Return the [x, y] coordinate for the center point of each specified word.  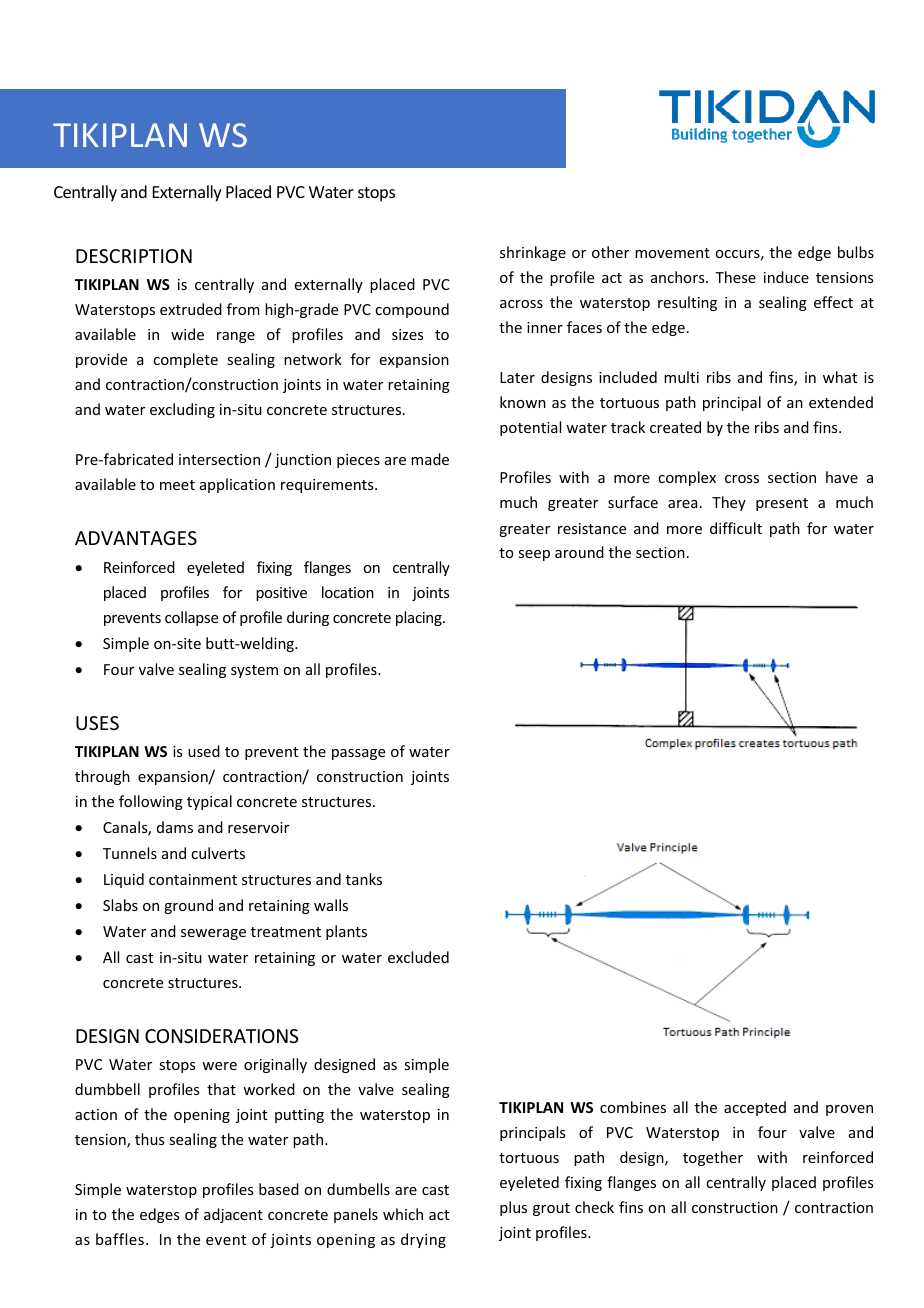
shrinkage [533, 253]
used [204, 751]
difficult [736, 528]
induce [786, 277]
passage [358, 754]
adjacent [233, 1215]
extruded [191, 309]
